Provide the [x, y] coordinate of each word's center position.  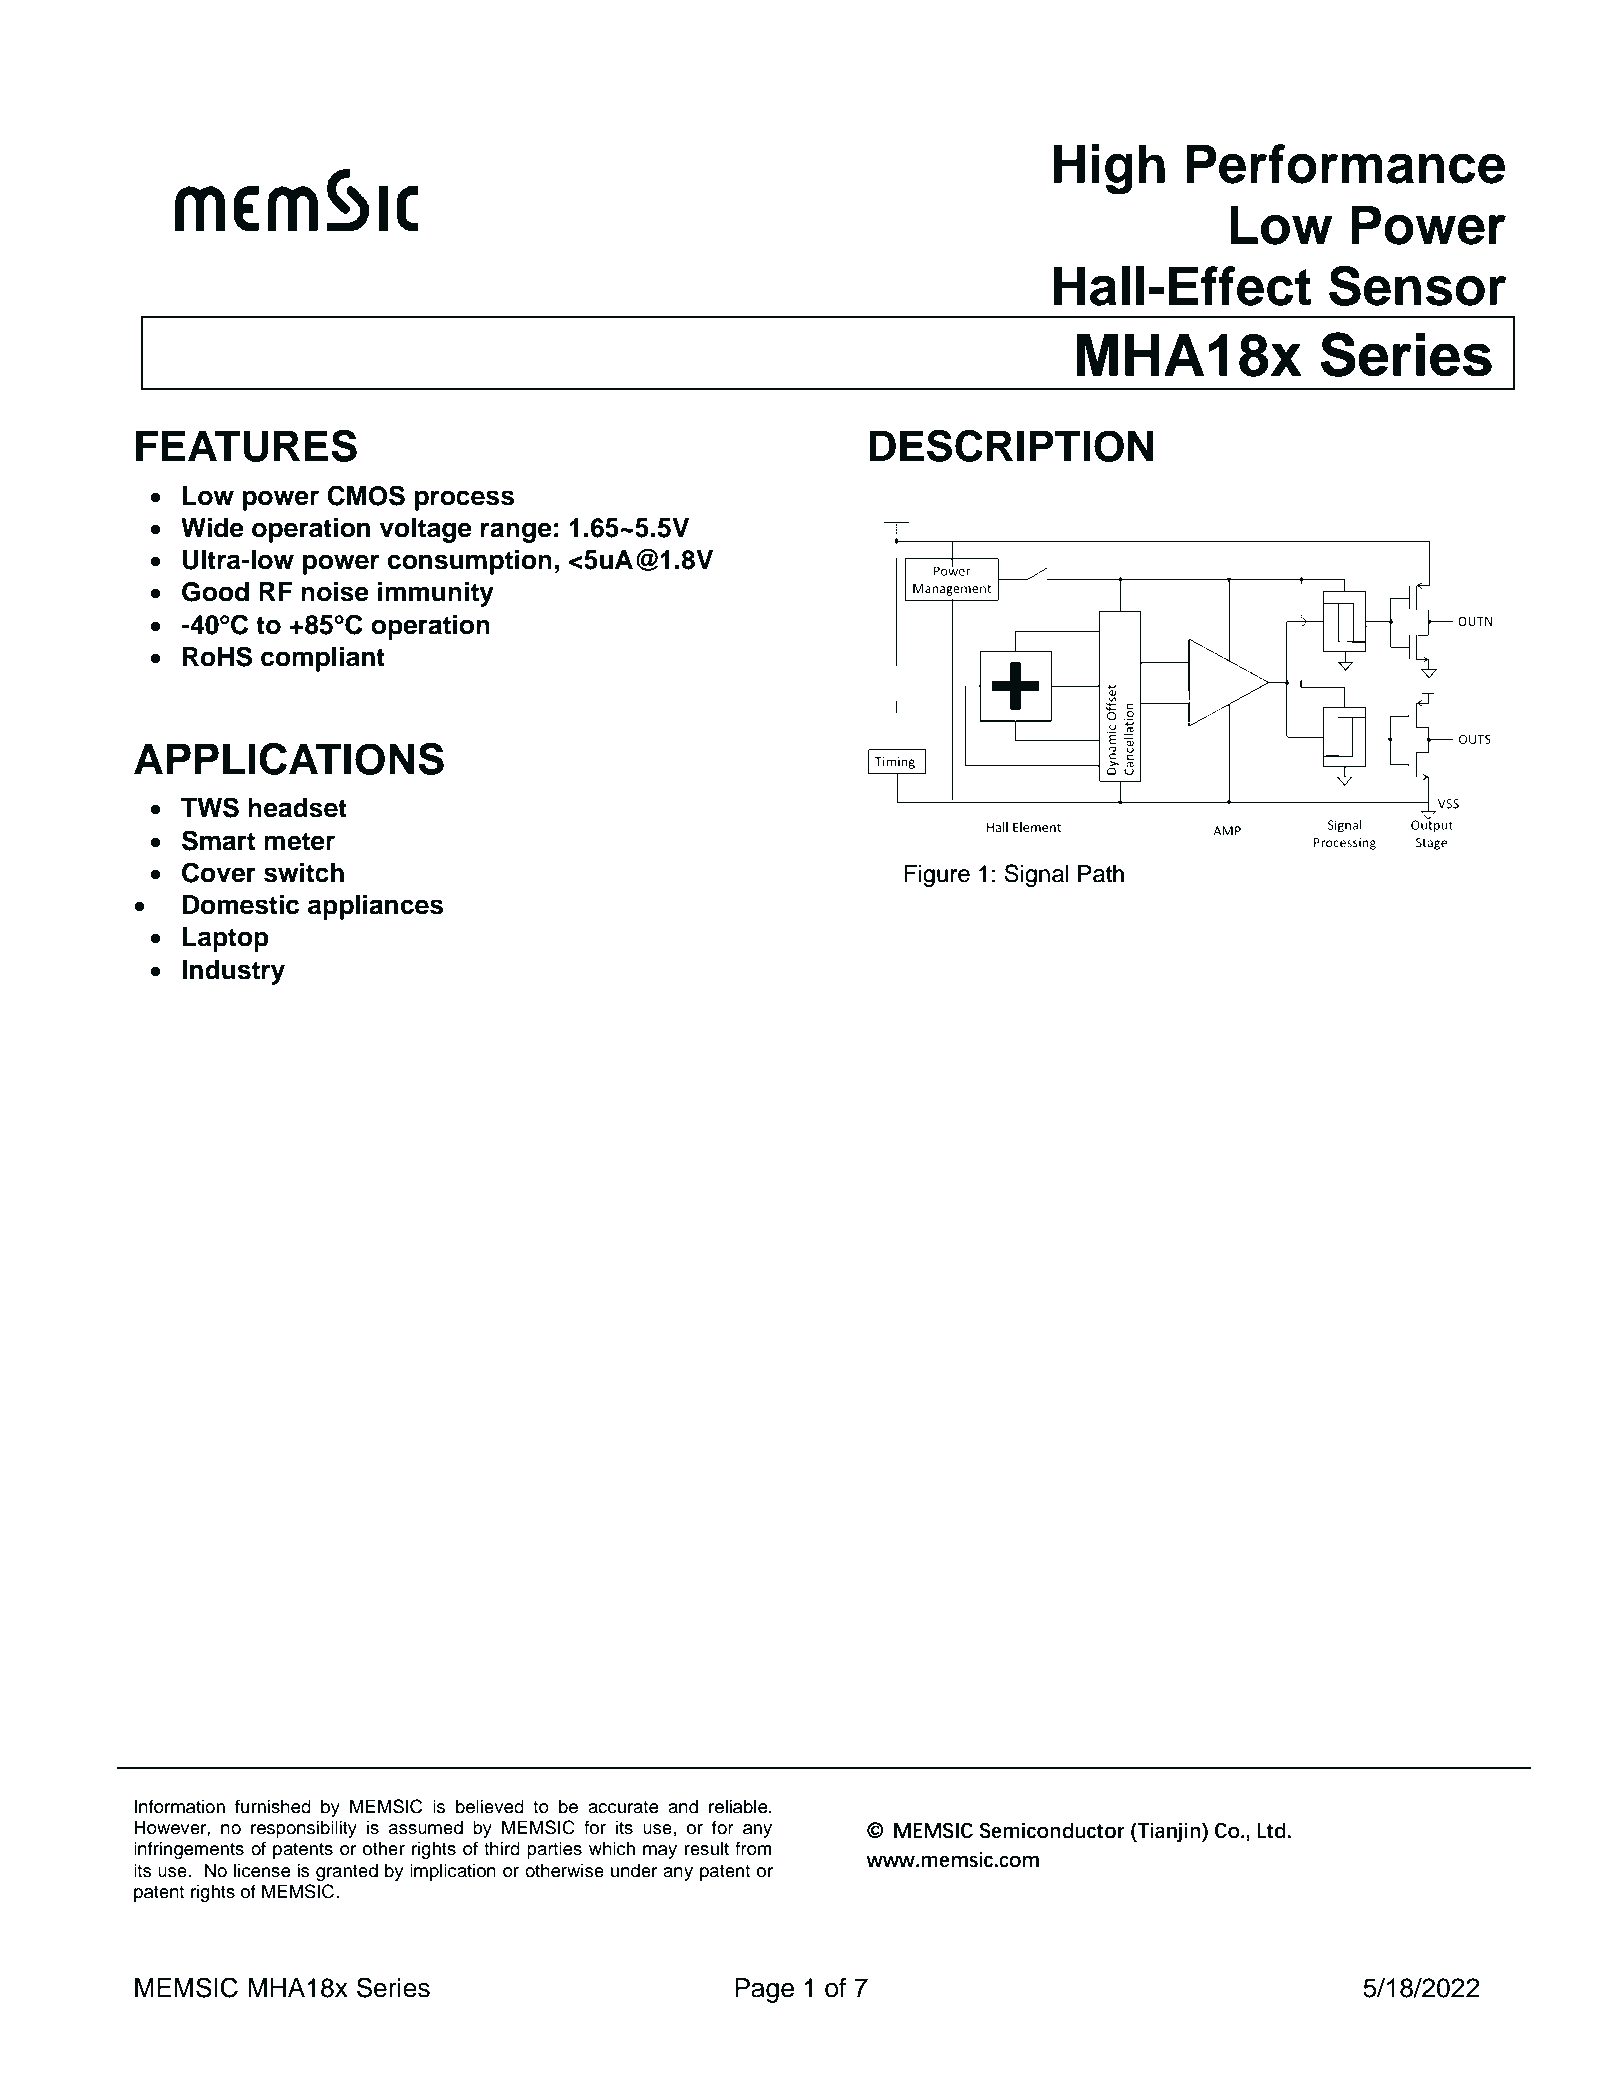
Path [1101, 874]
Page [764, 1990]
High [1109, 169]
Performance [1345, 164]
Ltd [1271, 1830]
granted [347, 1872]
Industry [233, 972]
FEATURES [246, 446]
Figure [937, 876]
